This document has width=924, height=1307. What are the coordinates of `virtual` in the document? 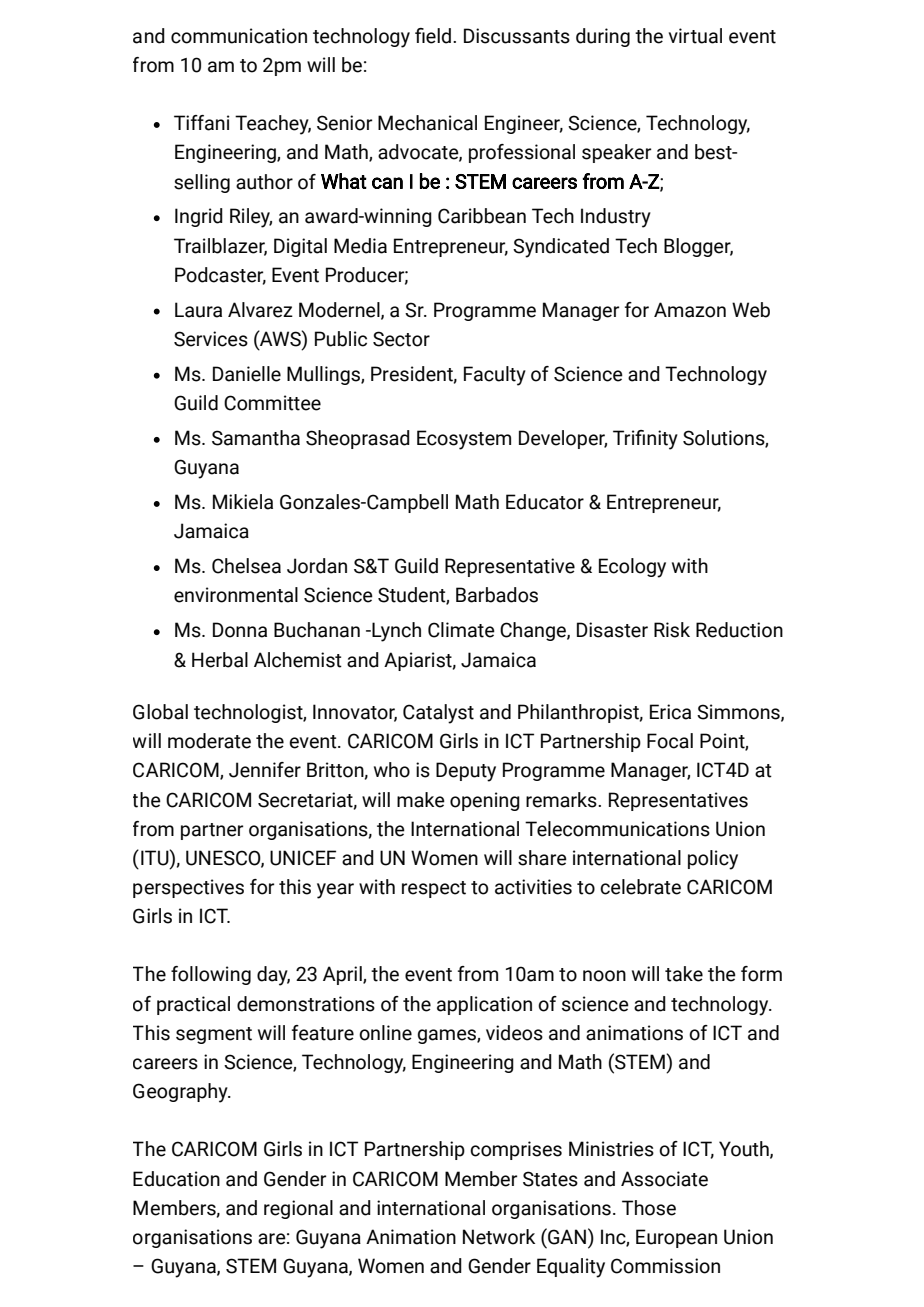 It's located at (695, 36).
